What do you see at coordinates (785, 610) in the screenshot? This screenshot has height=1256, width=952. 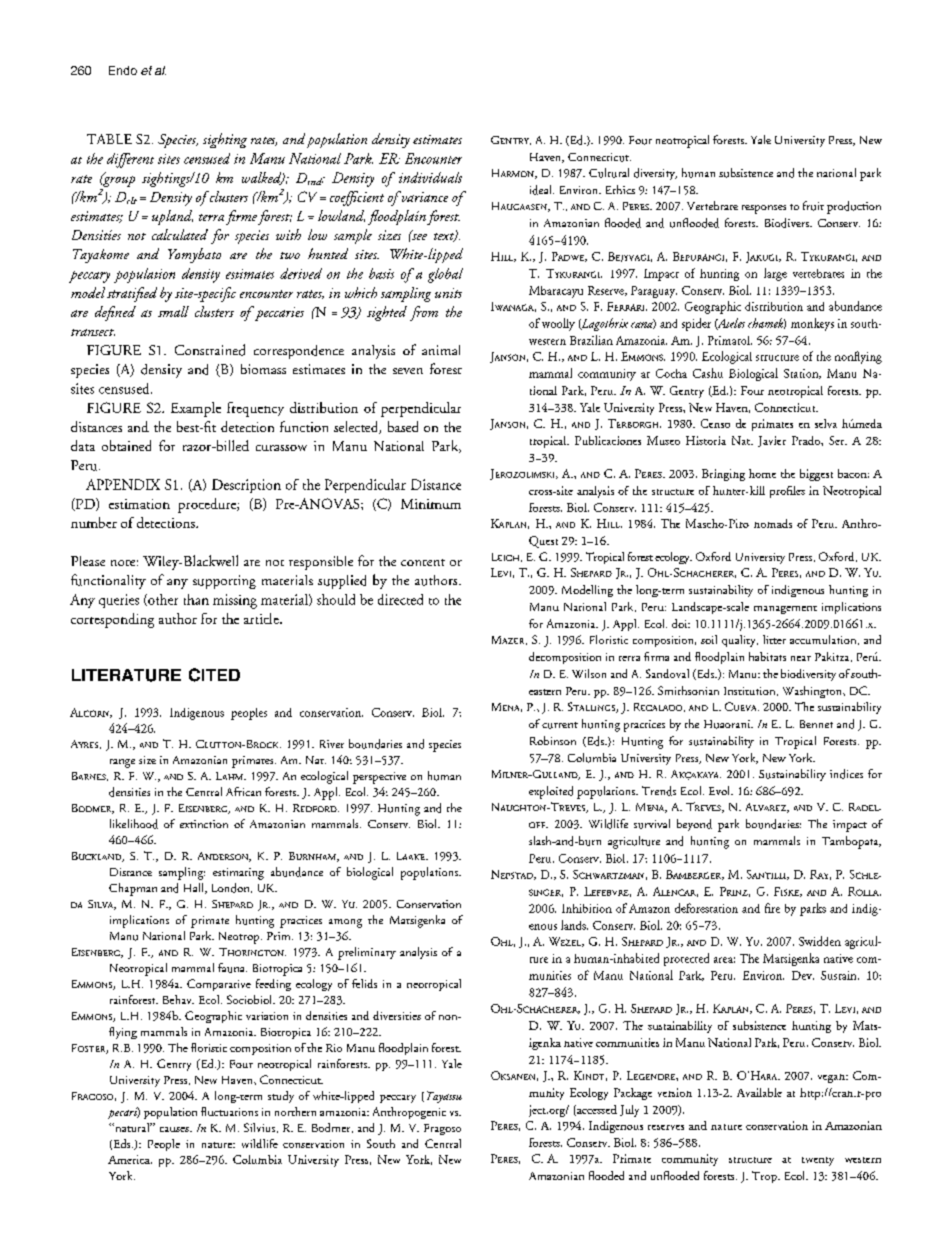 I see `management` at bounding box center [785, 610].
